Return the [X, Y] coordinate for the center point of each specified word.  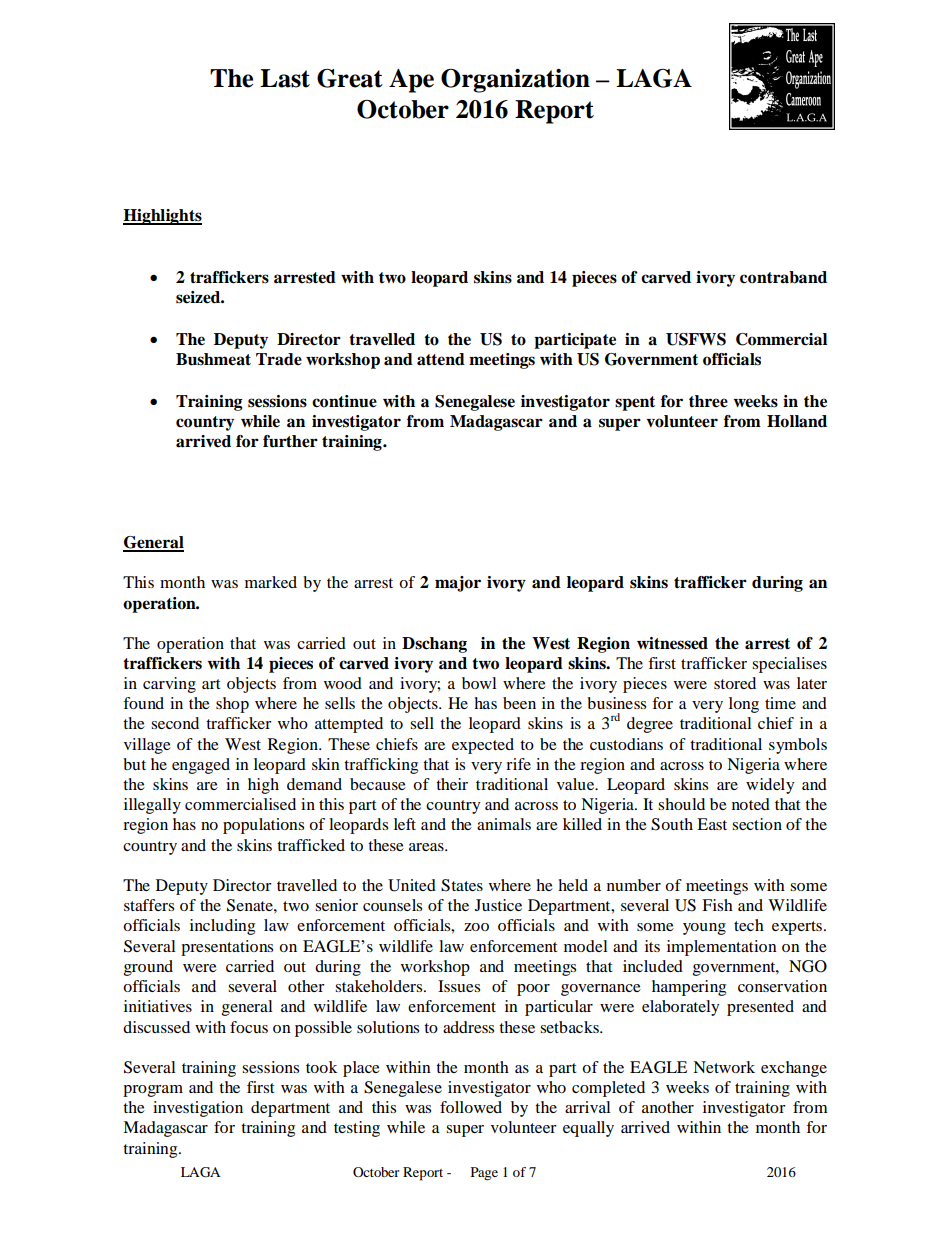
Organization [515, 81]
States [462, 885]
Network [724, 1067]
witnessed [672, 643]
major [458, 584]
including [222, 927]
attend [441, 359]
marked [271, 582]
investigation [198, 1109]
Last [285, 78]
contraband [783, 277]
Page [484, 1174]
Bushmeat [213, 359]
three [708, 401]
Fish [717, 905]
